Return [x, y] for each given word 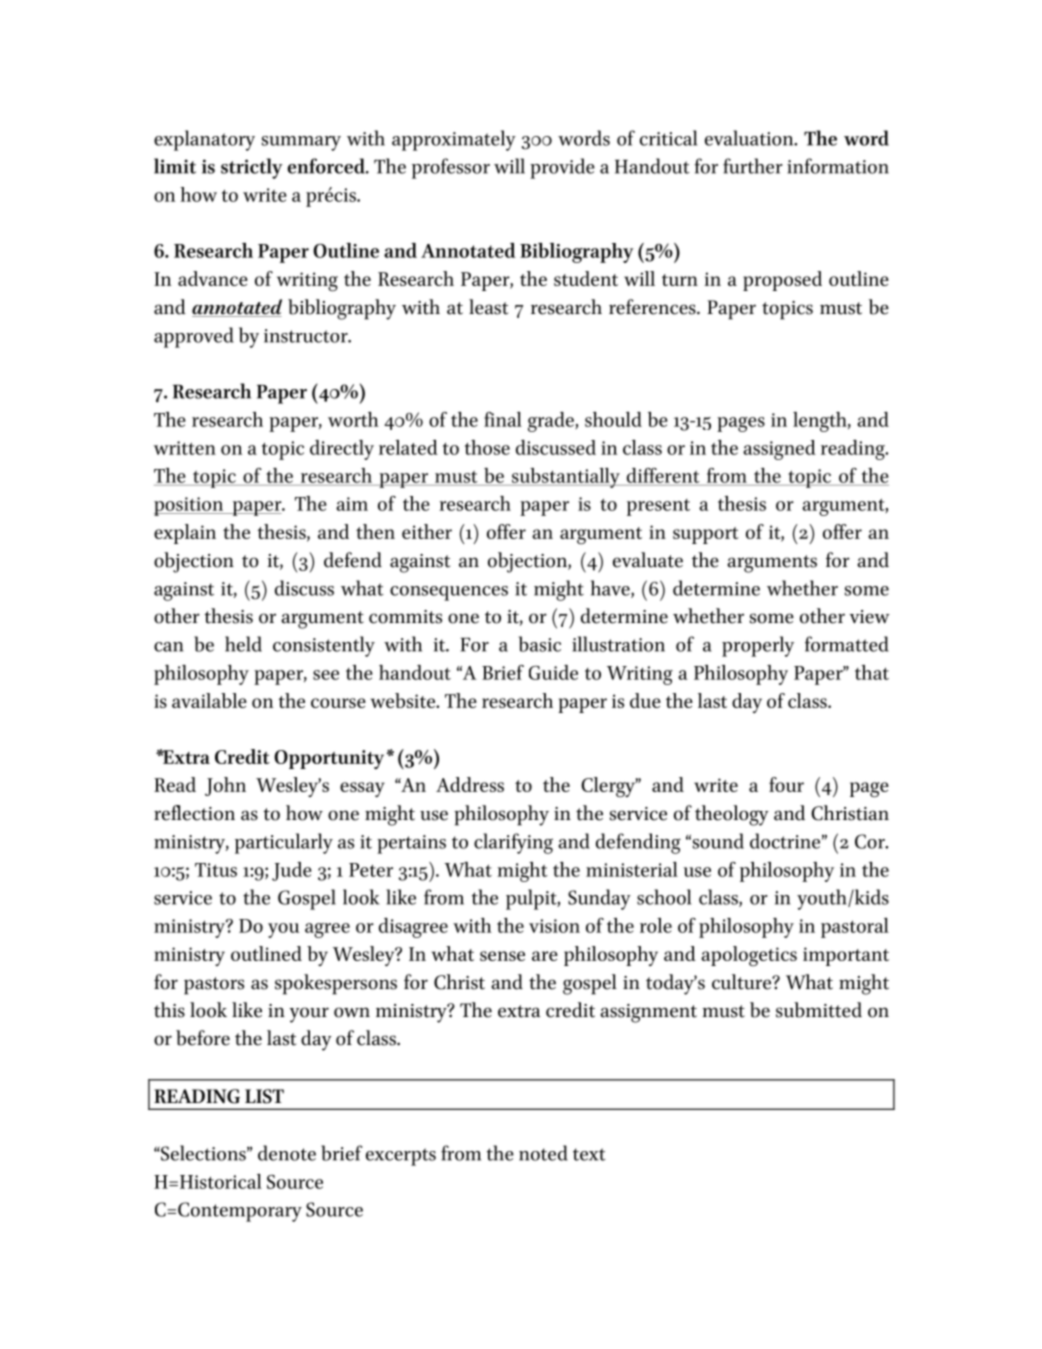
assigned [779, 450]
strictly [252, 168]
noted [543, 1153]
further [753, 166]
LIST [264, 1096]
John [225, 786]
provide [562, 168]
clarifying [513, 843]
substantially [566, 478]
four [786, 784]
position [190, 506]
